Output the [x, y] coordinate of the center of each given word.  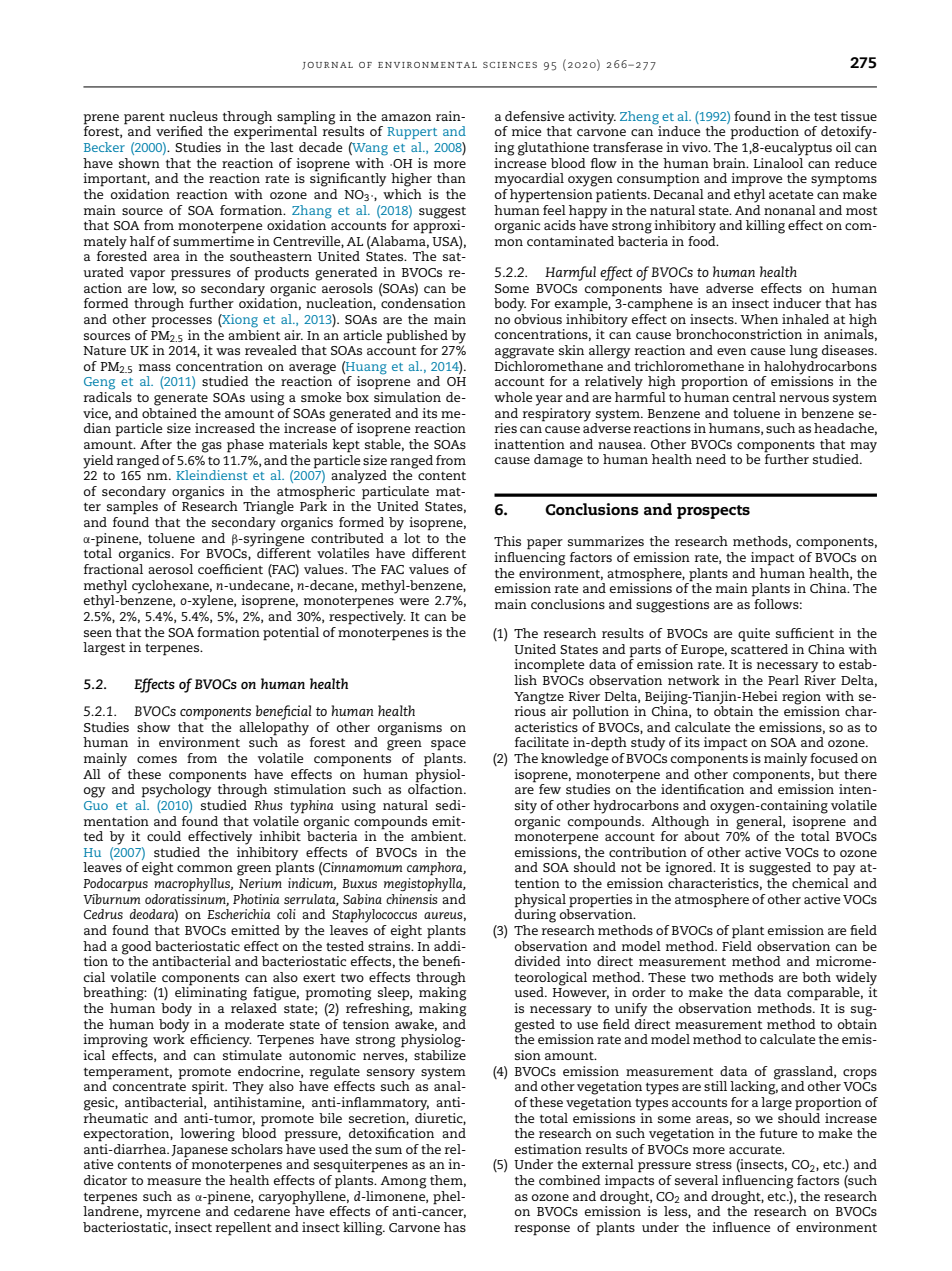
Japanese [199, 1151]
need [711, 459]
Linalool [778, 161]
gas [212, 447]
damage [558, 461]
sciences [510, 65]
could [164, 836]
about [702, 835]
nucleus [193, 116]
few [550, 789]
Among [403, 1182]
